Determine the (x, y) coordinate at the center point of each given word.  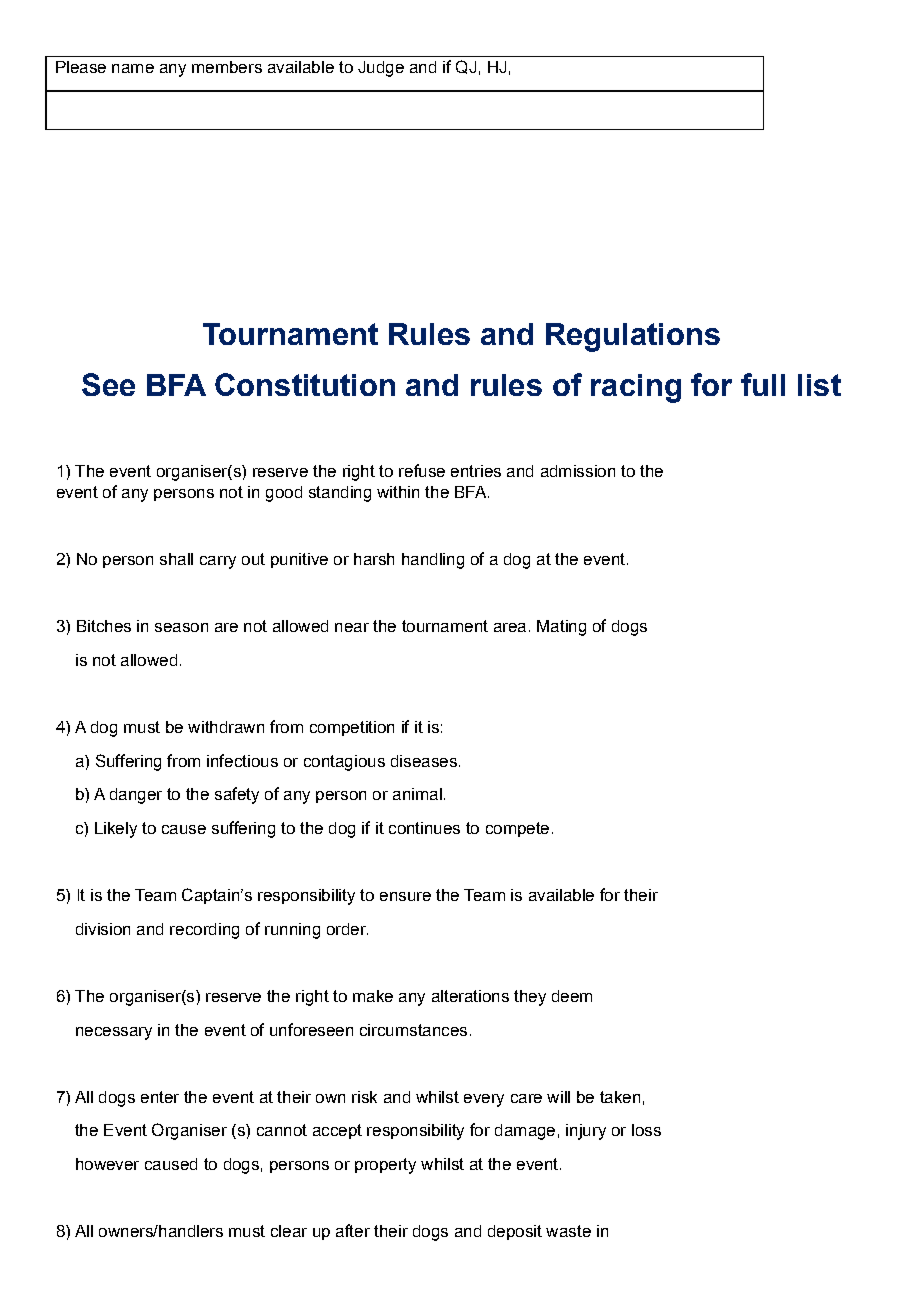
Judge (381, 69)
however (107, 1164)
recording (204, 931)
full (763, 384)
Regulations (633, 337)
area (510, 627)
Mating (561, 628)
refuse (422, 470)
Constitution (305, 384)
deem (572, 996)
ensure (405, 896)
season (181, 627)
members (227, 67)
